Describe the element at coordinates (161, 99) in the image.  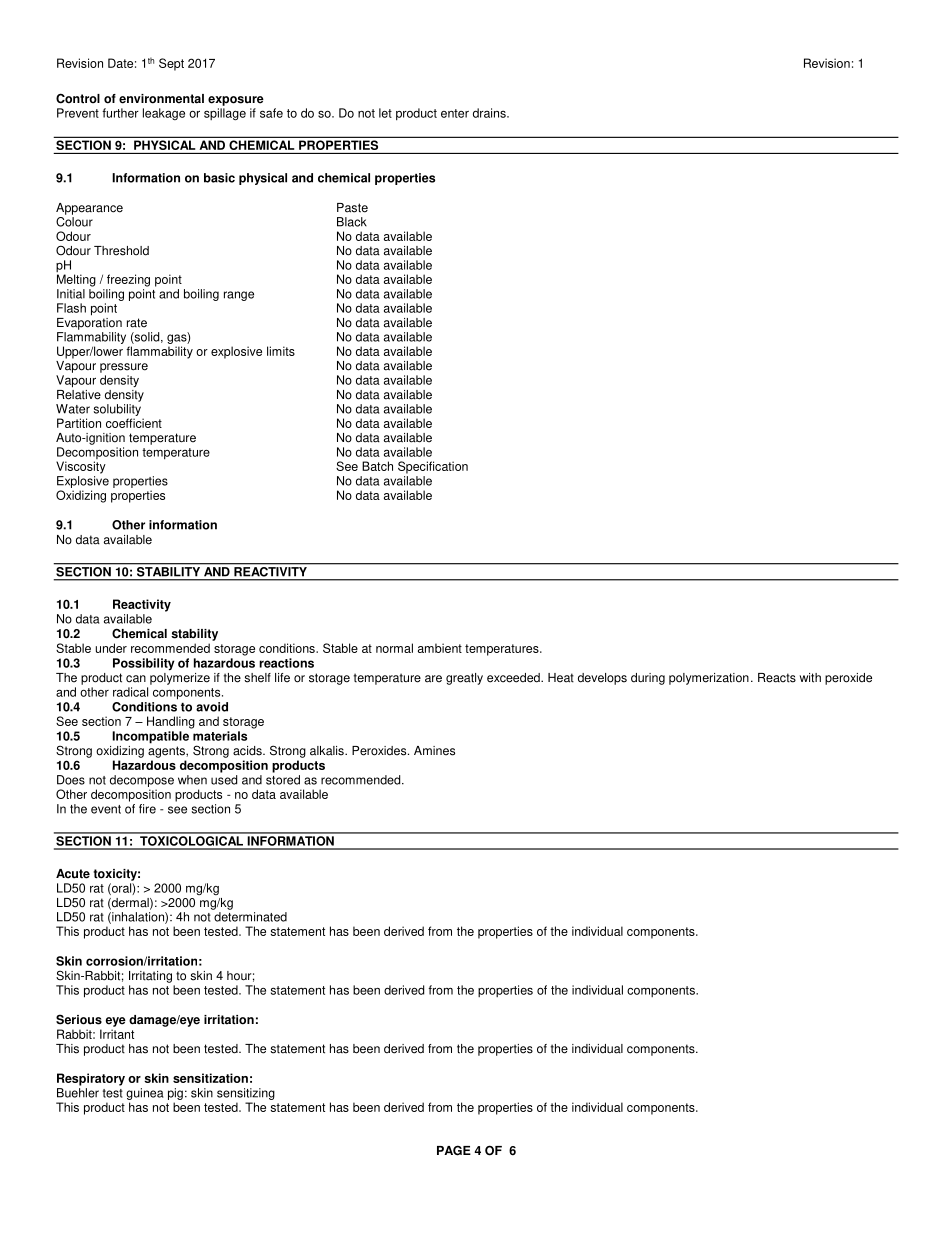
I see `environmental` at that location.
